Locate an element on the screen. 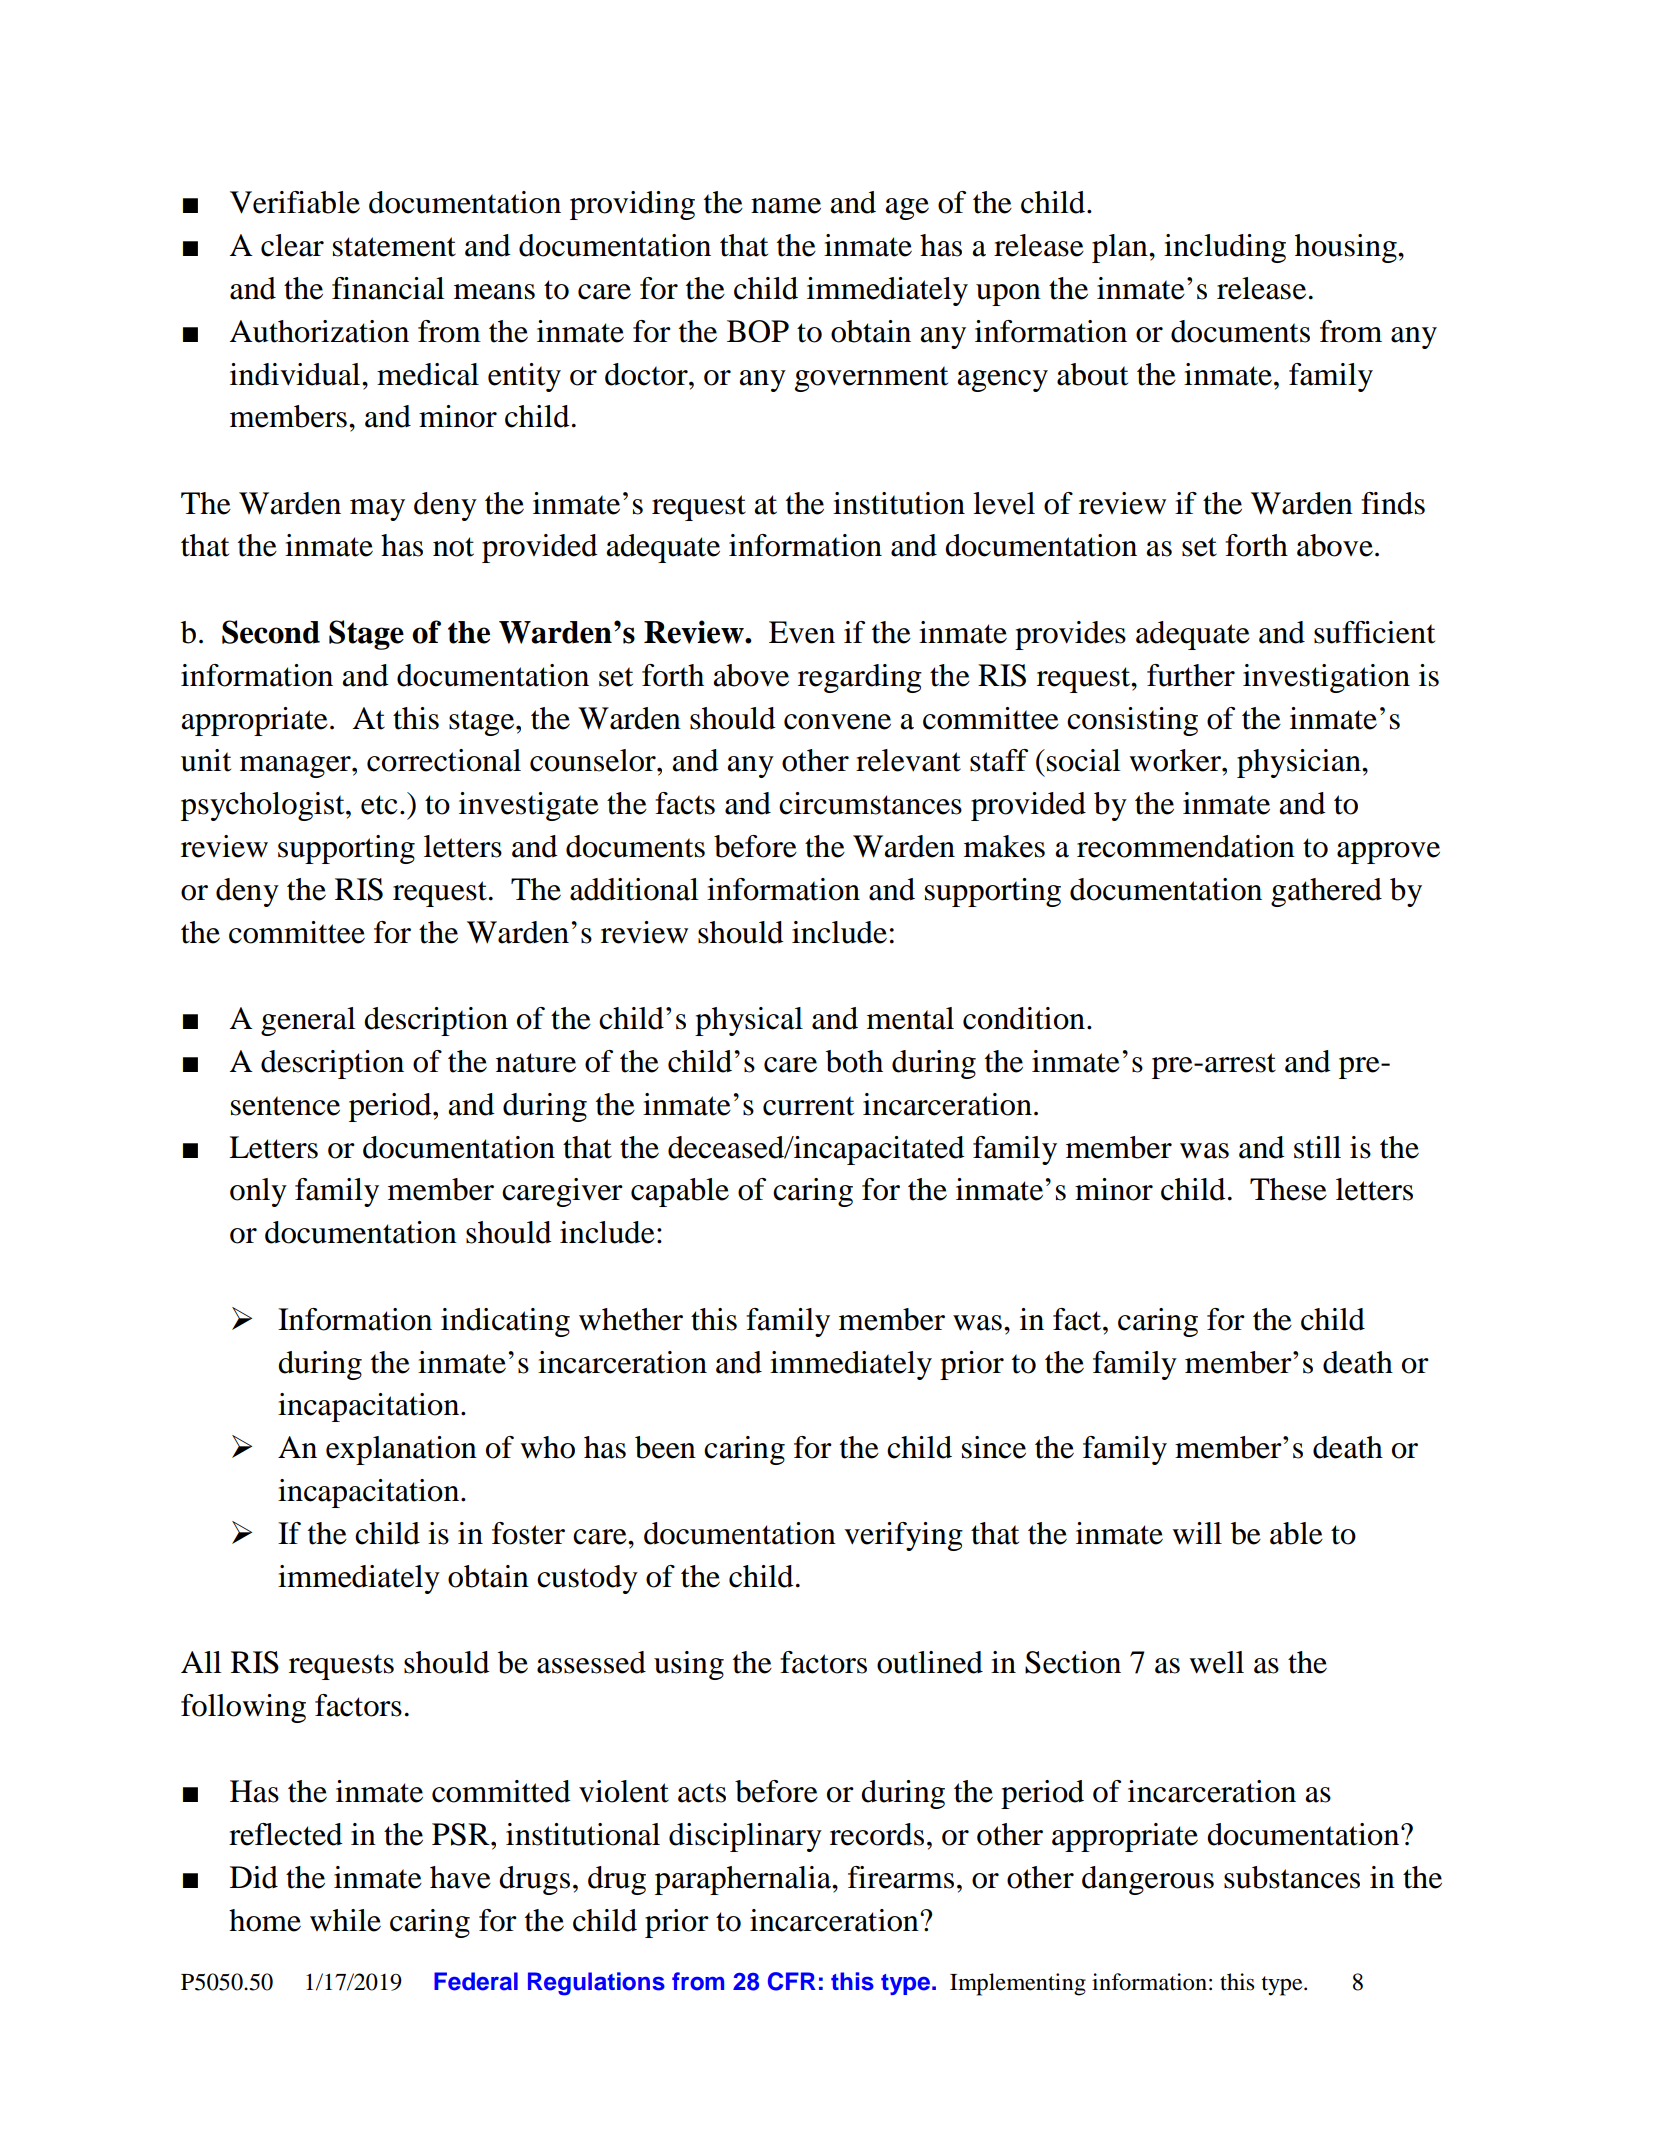 The image size is (1653, 2139). while is located at coordinates (345, 1920).
